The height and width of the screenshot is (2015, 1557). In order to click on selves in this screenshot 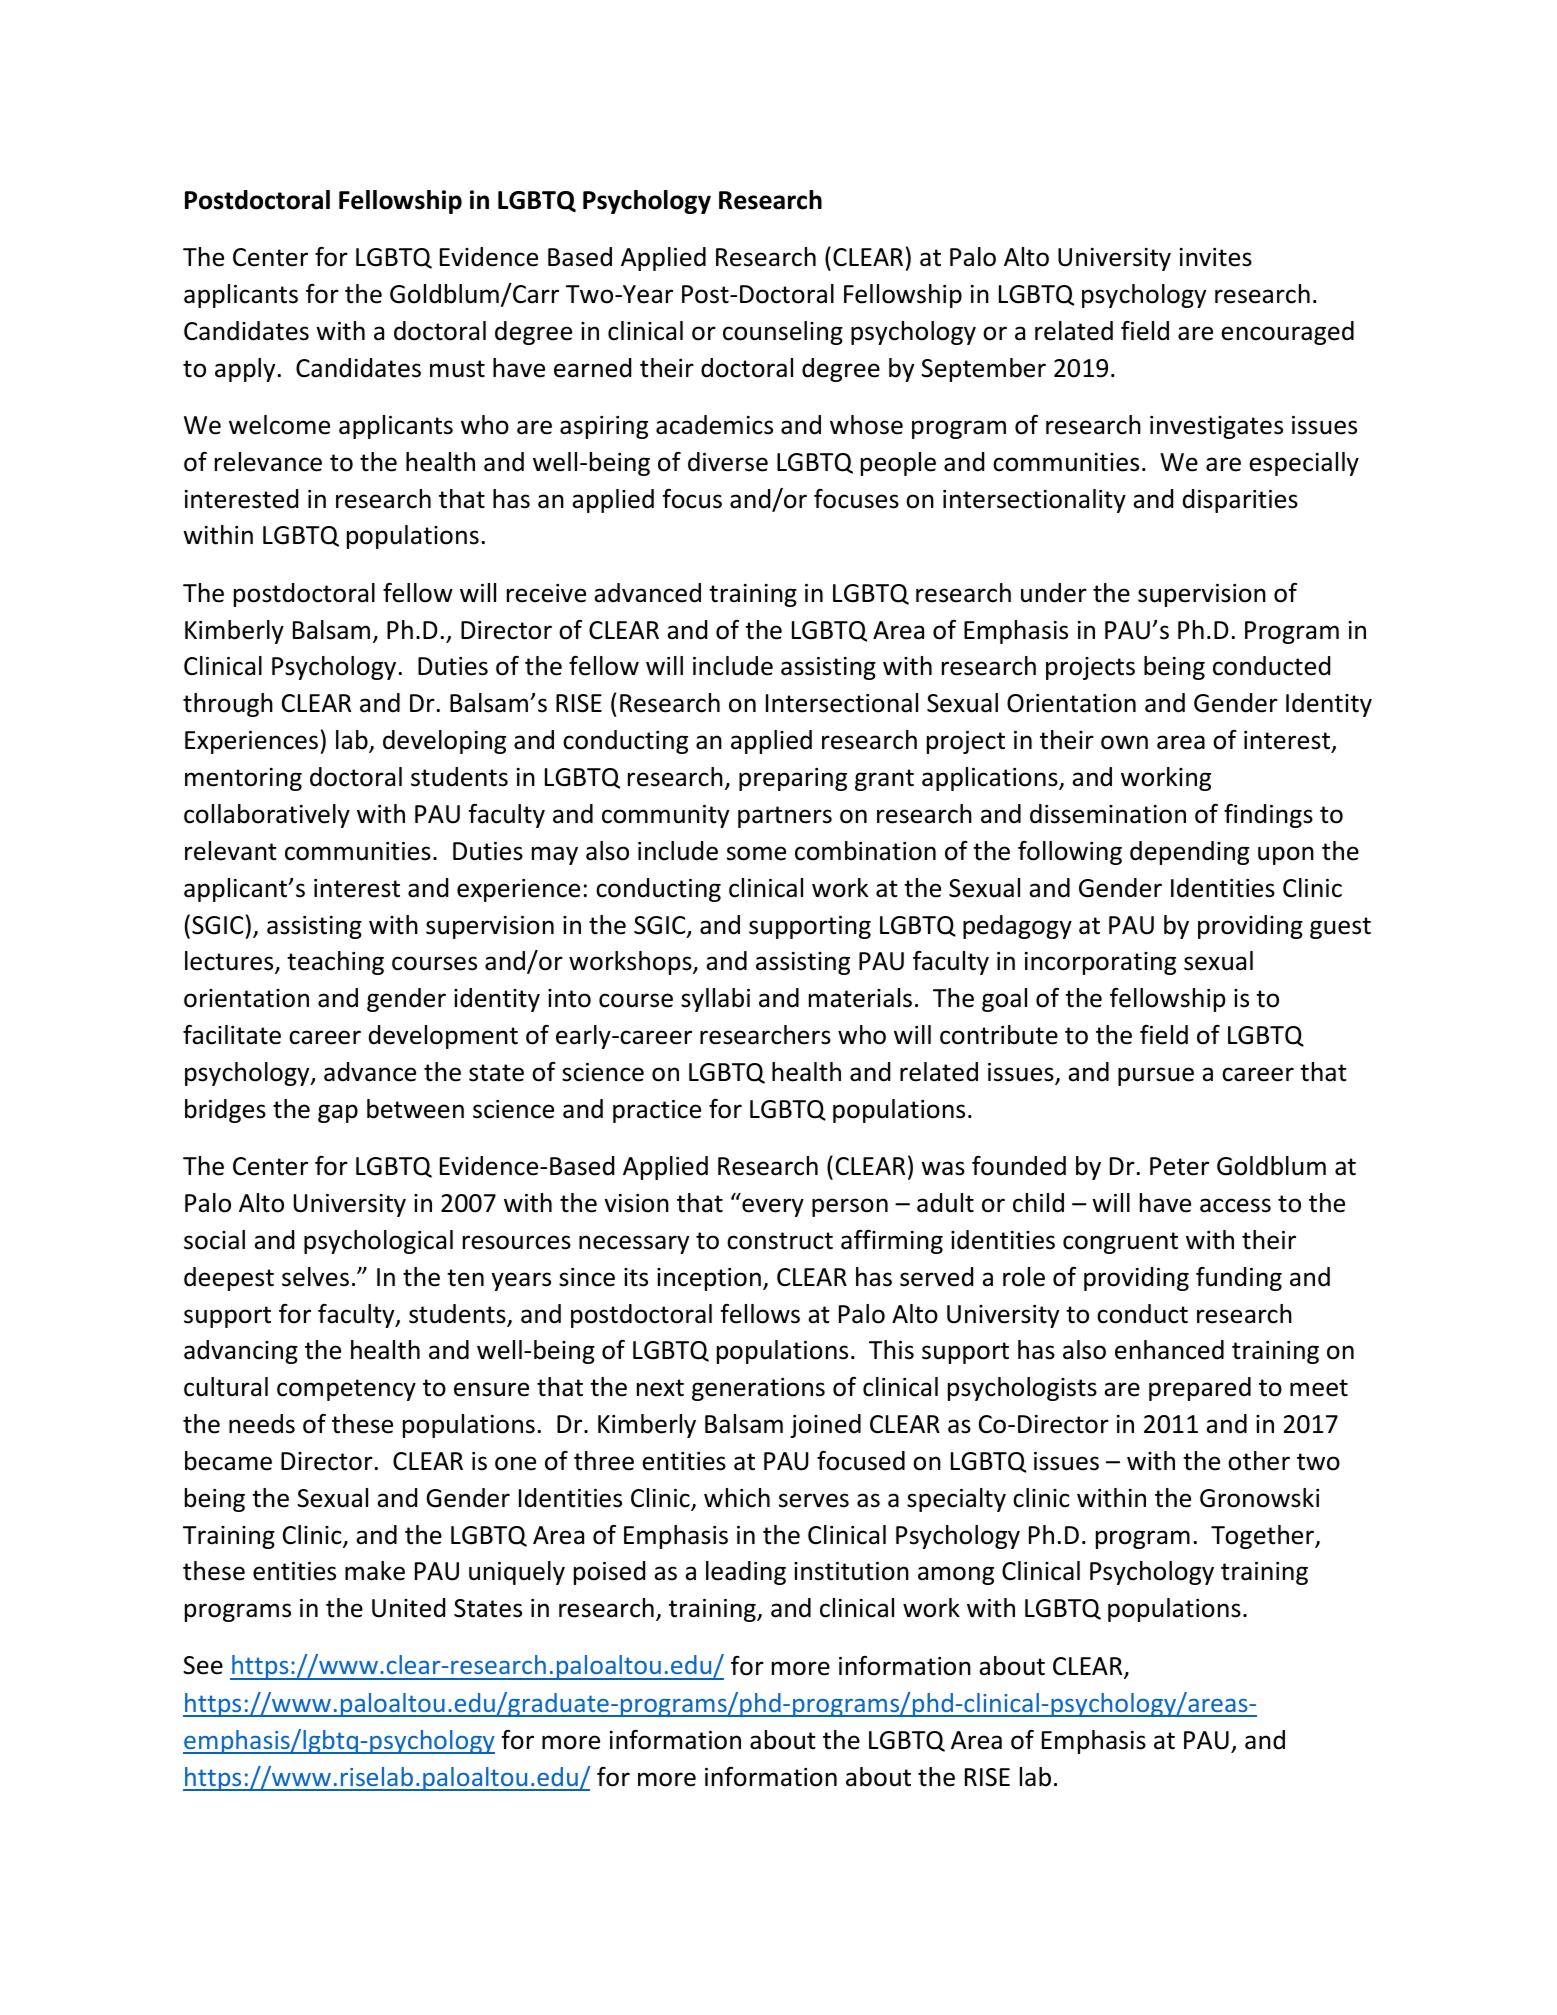, I will do `click(315, 1277)`.
